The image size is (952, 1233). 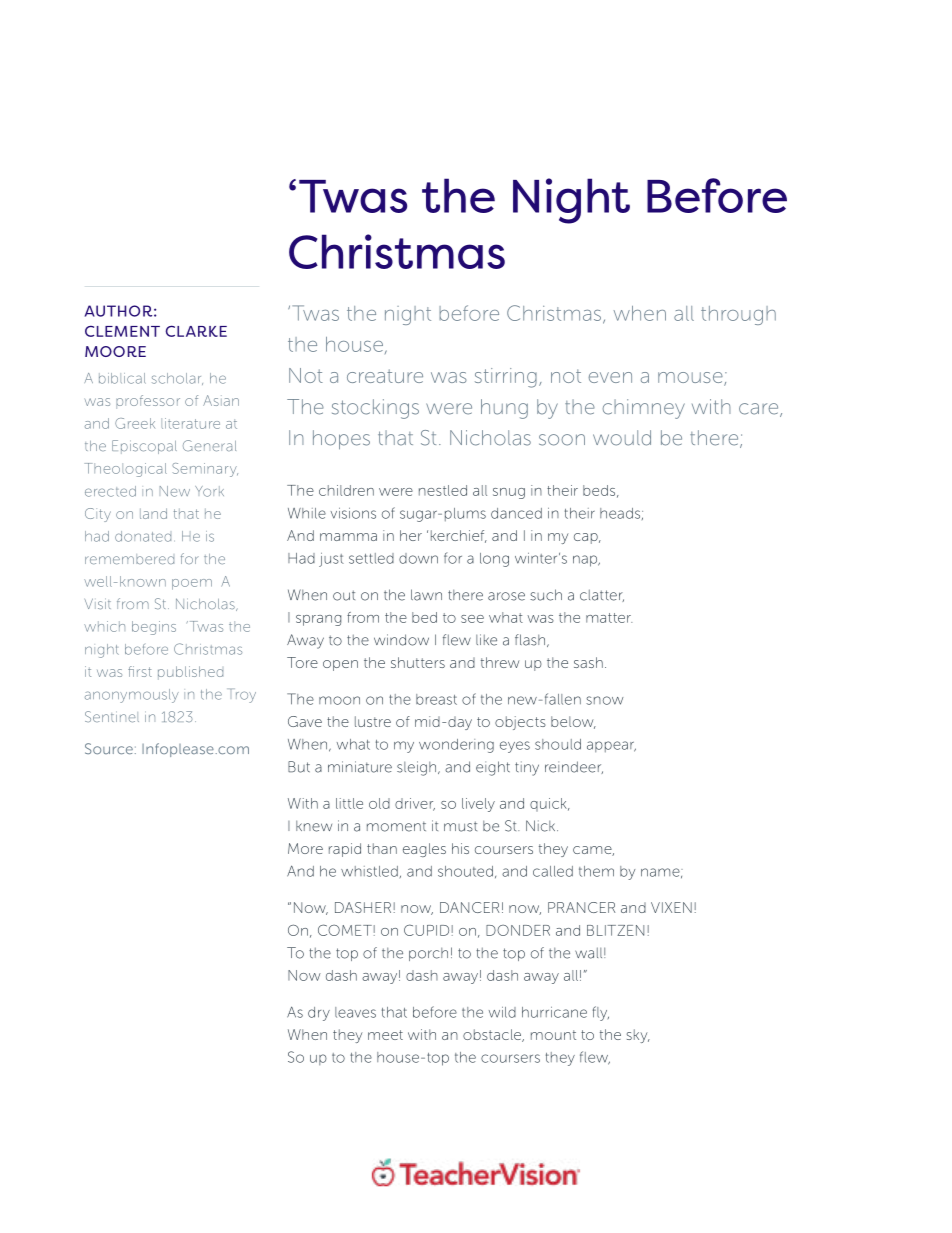 I want to click on creature, so click(x=385, y=376).
